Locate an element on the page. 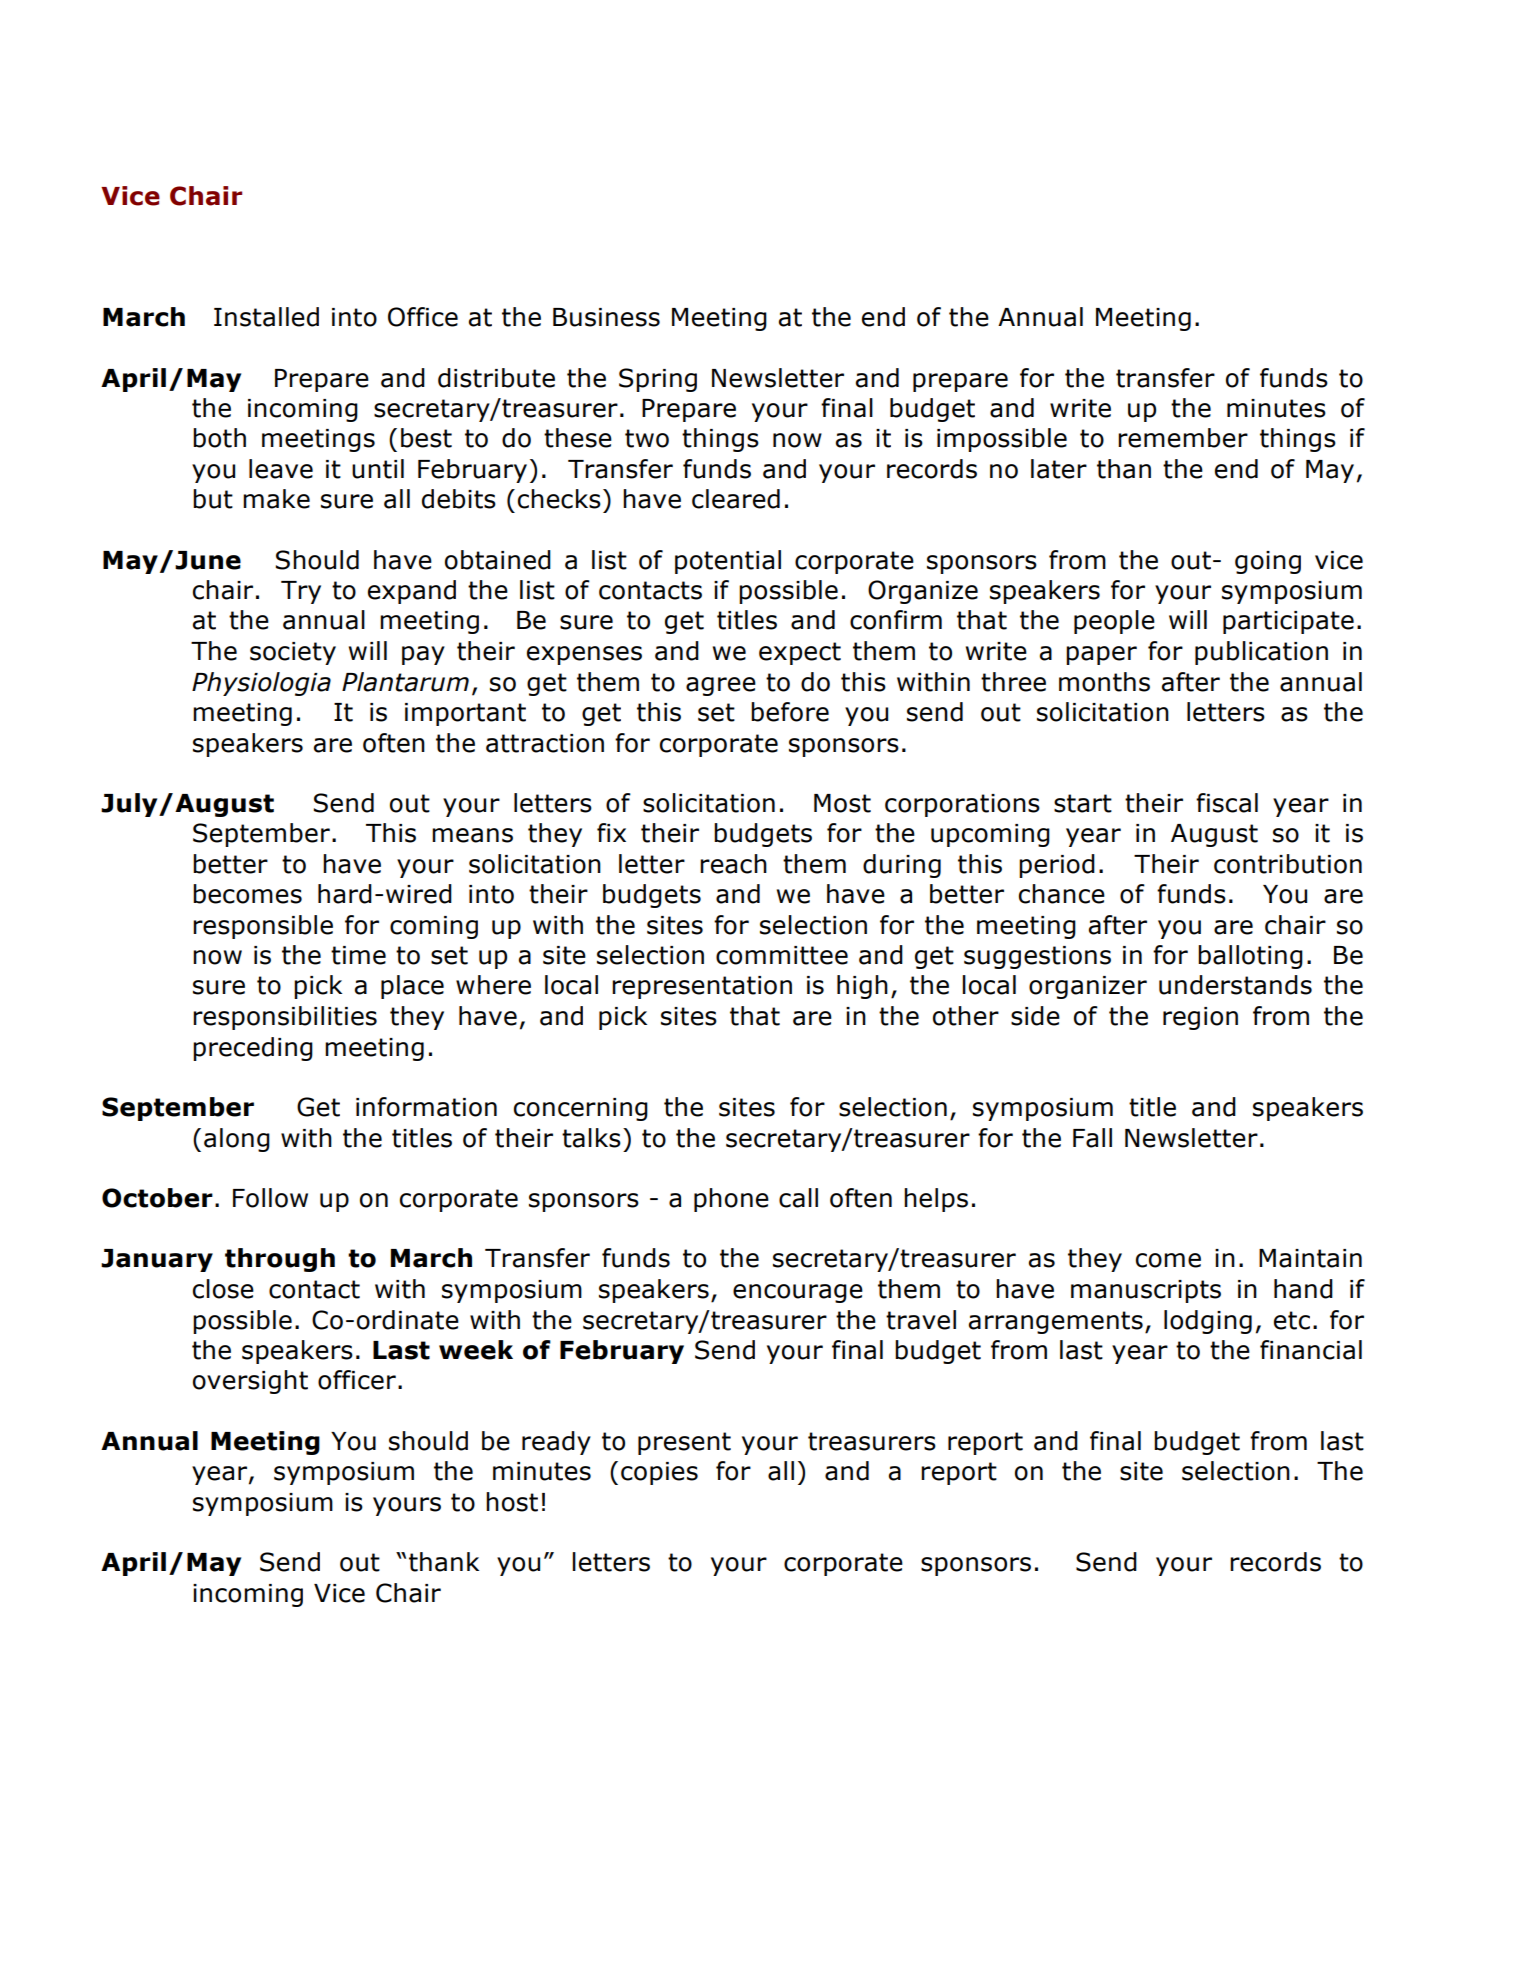 Image resolution: width=1533 pixels, height=1984 pixels. remember is located at coordinates (1183, 438).
